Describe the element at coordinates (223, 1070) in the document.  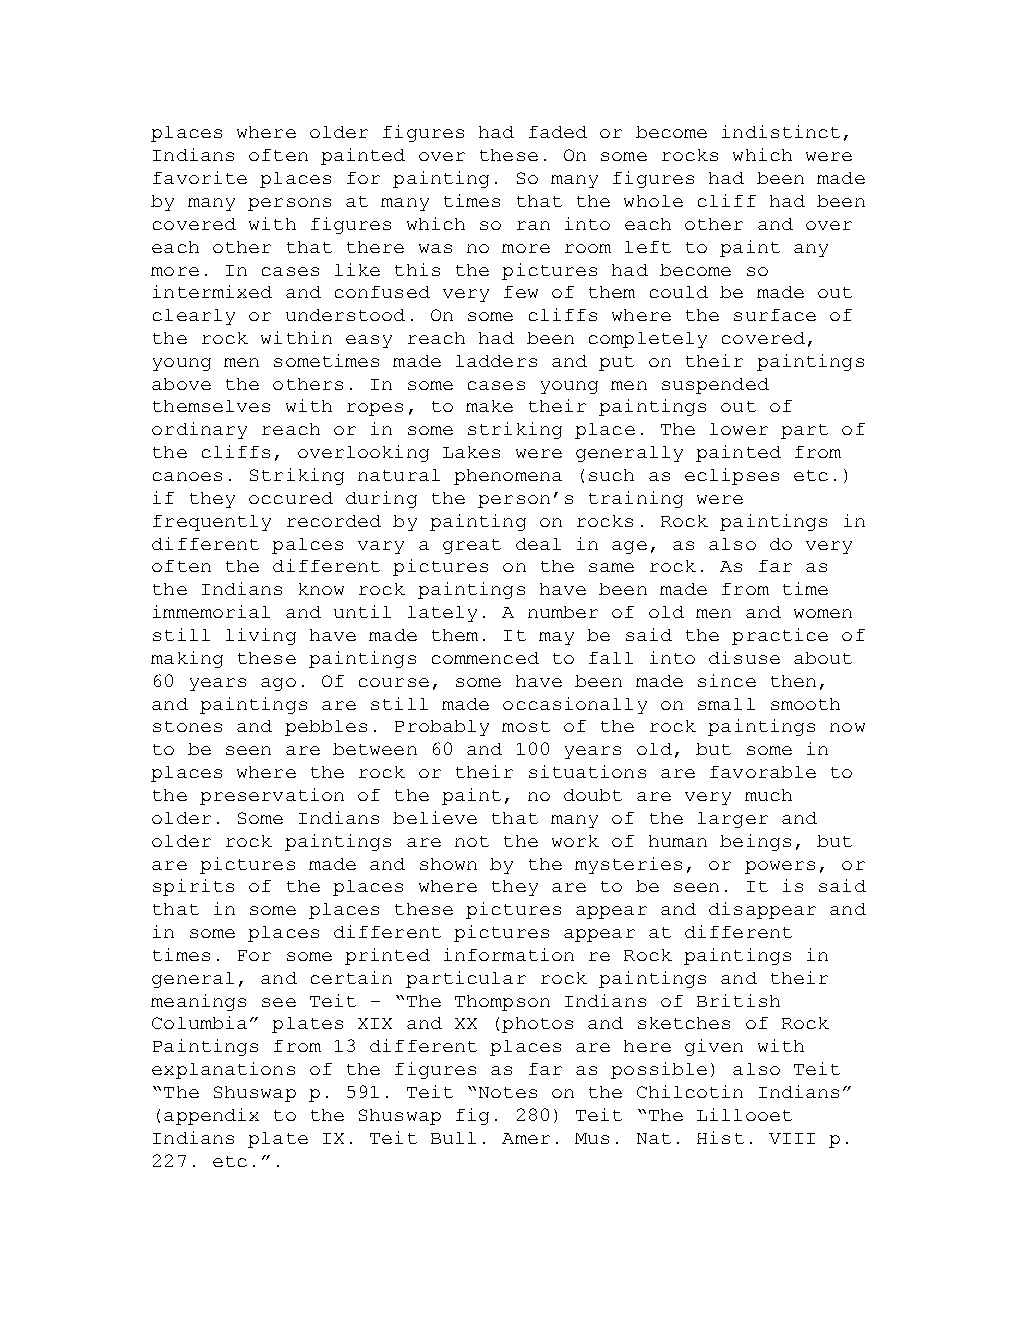
I see `explanations` at that location.
